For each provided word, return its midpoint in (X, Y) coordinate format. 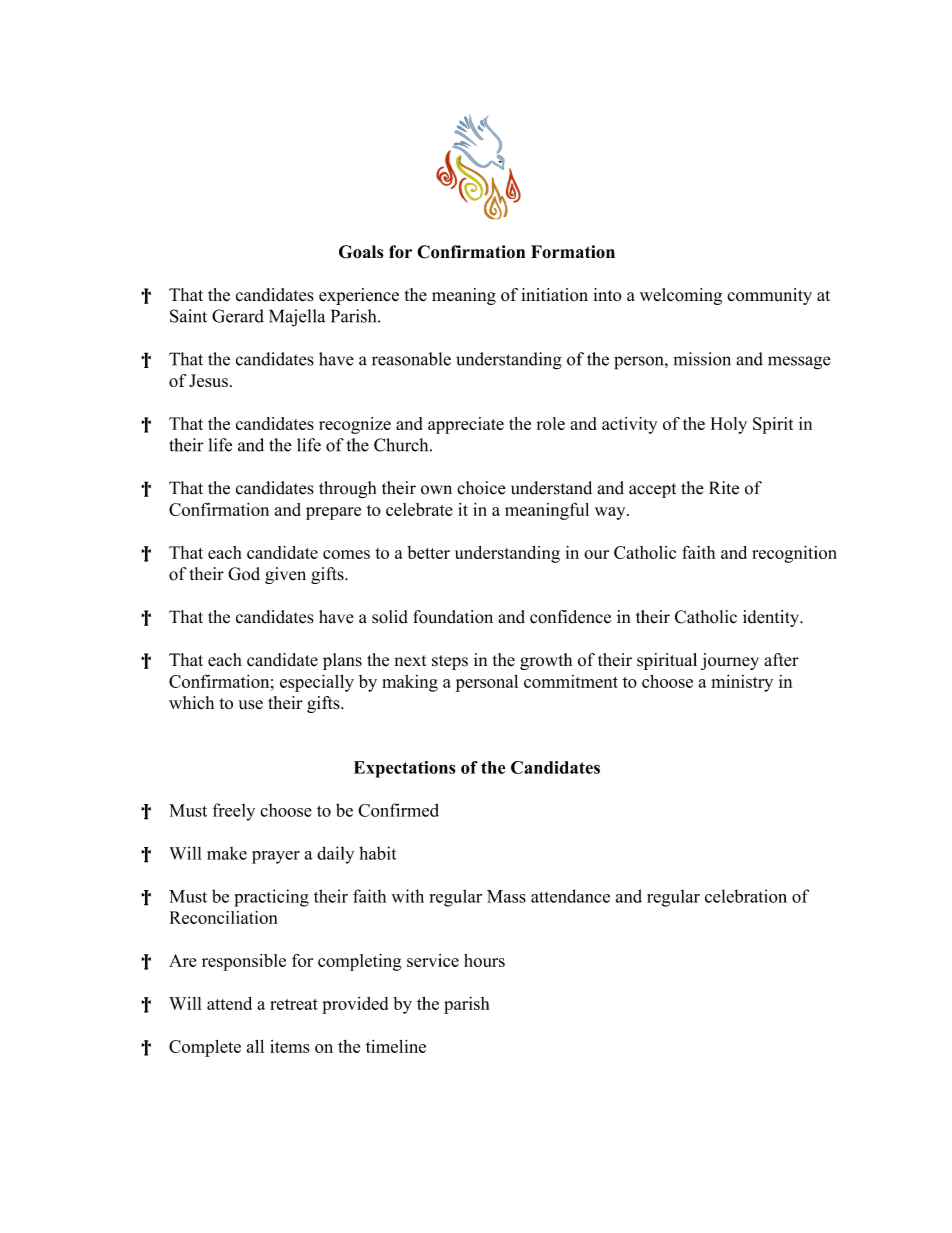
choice (481, 488)
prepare (333, 513)
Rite (724, 488)
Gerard (238, 316)
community (769, 296)
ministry (742, 683)
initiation (554, 294)
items (290, 1046)
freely (234, 812)
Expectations (404, 769)
